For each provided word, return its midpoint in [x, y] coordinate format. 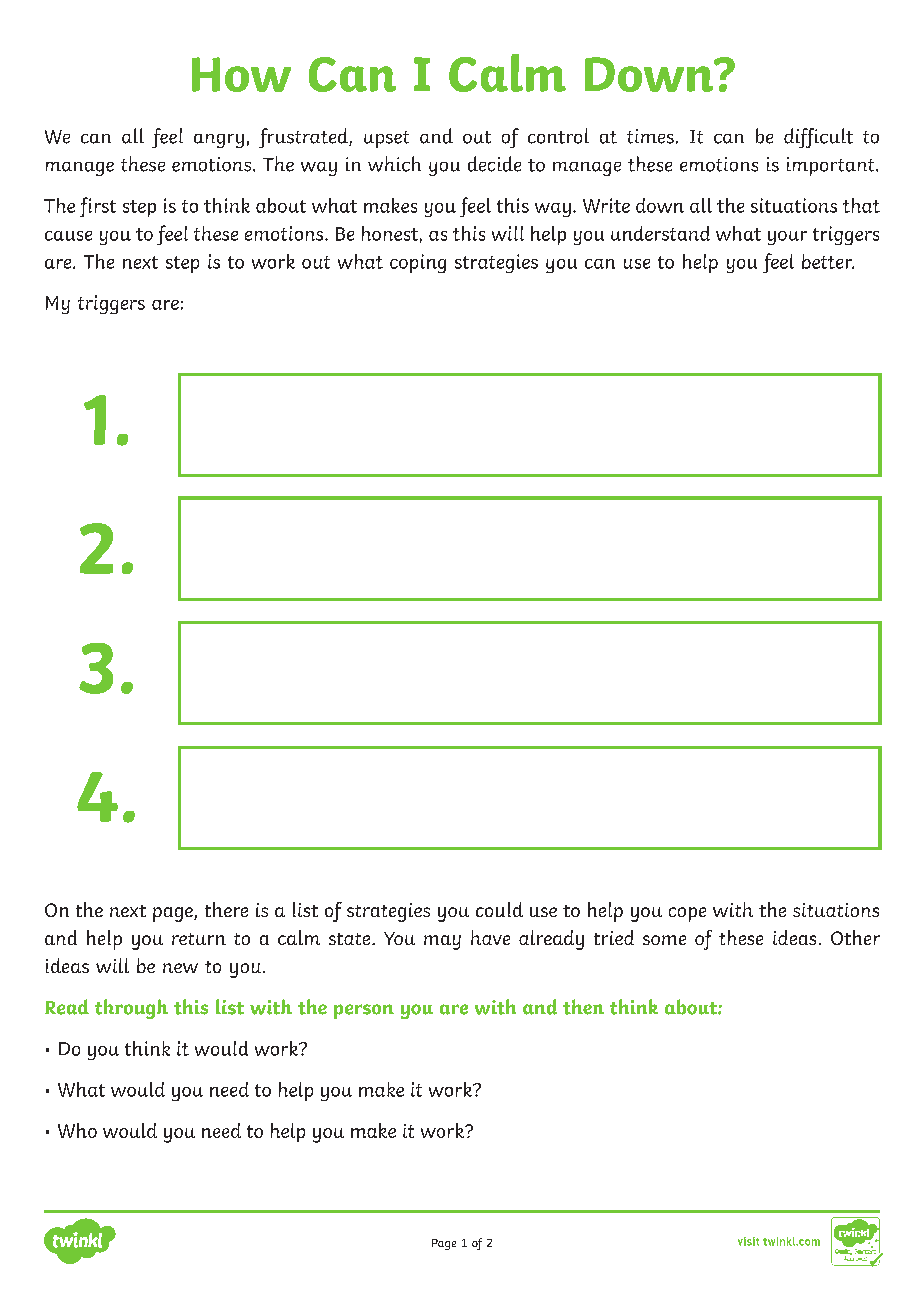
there [226, 909]
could [499, 909]
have [490, 937]
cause [68, 236]
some [664, 940]
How [241, 74]
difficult [818, 138]
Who [77, 1130]
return [199, 939]
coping [418, 263]
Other [855, 937]
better [828, 261]
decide [494, 164]
